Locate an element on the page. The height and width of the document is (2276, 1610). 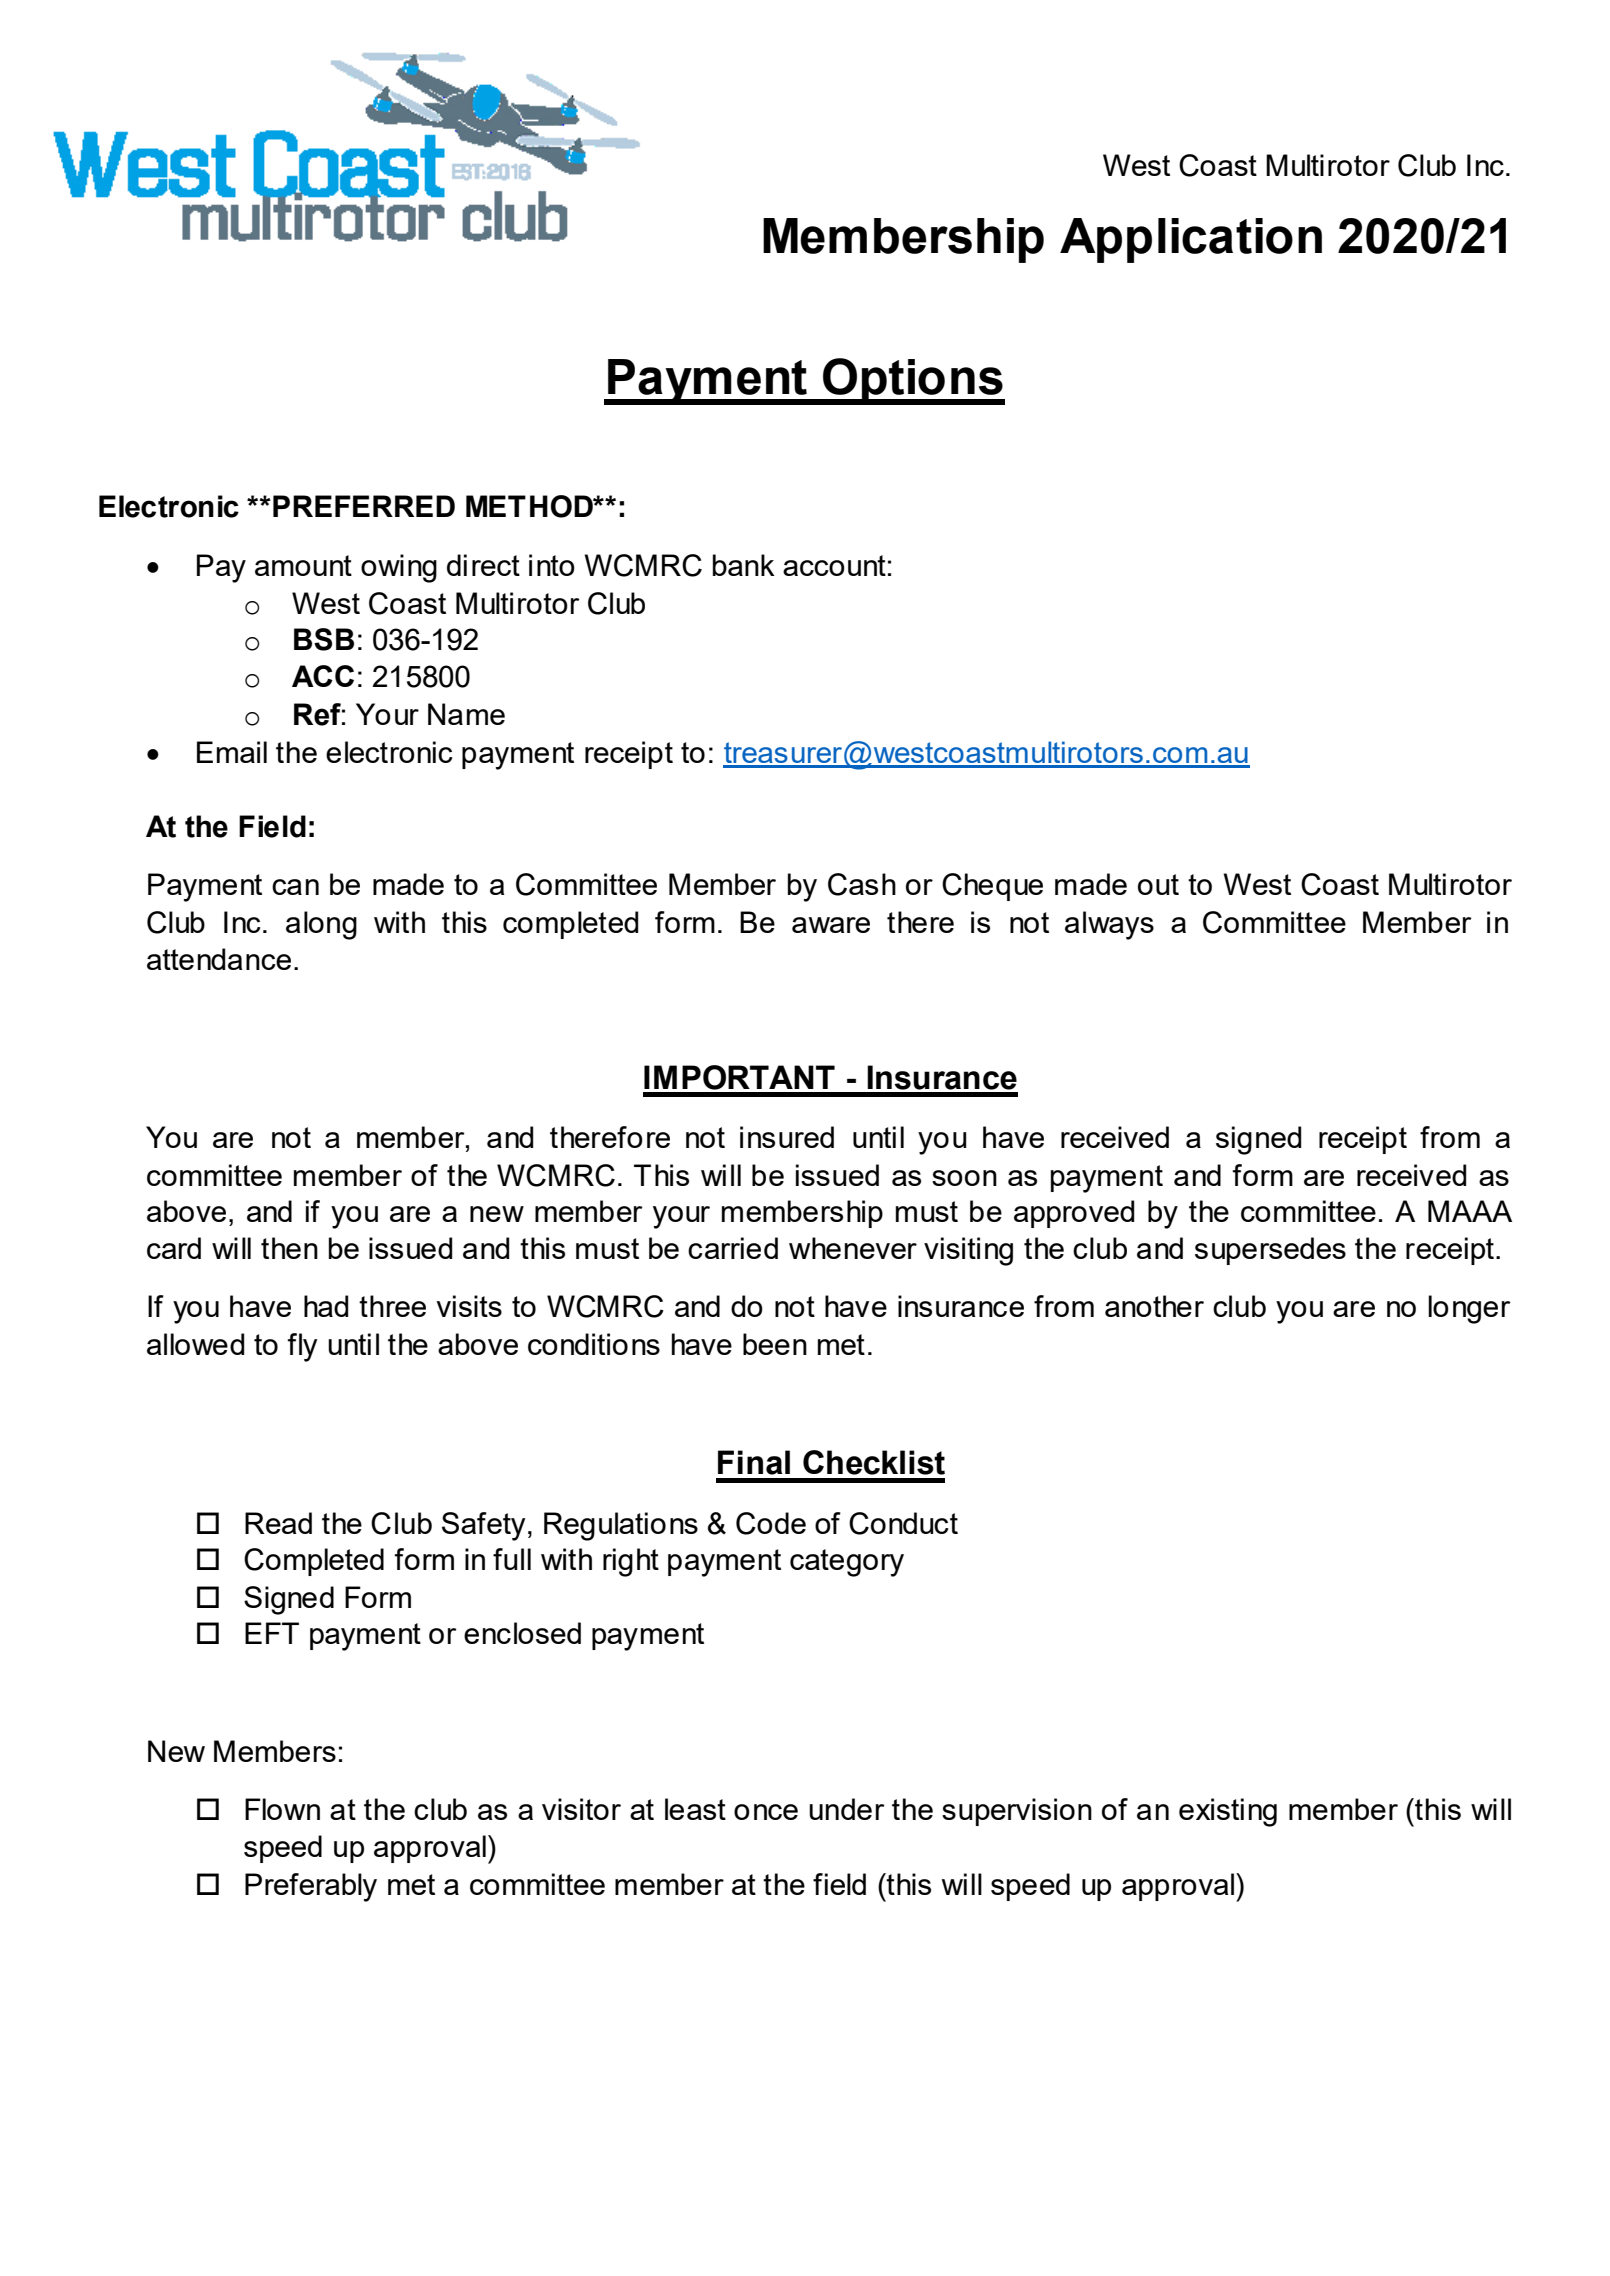
Options is located at coordinates (913, 381).
